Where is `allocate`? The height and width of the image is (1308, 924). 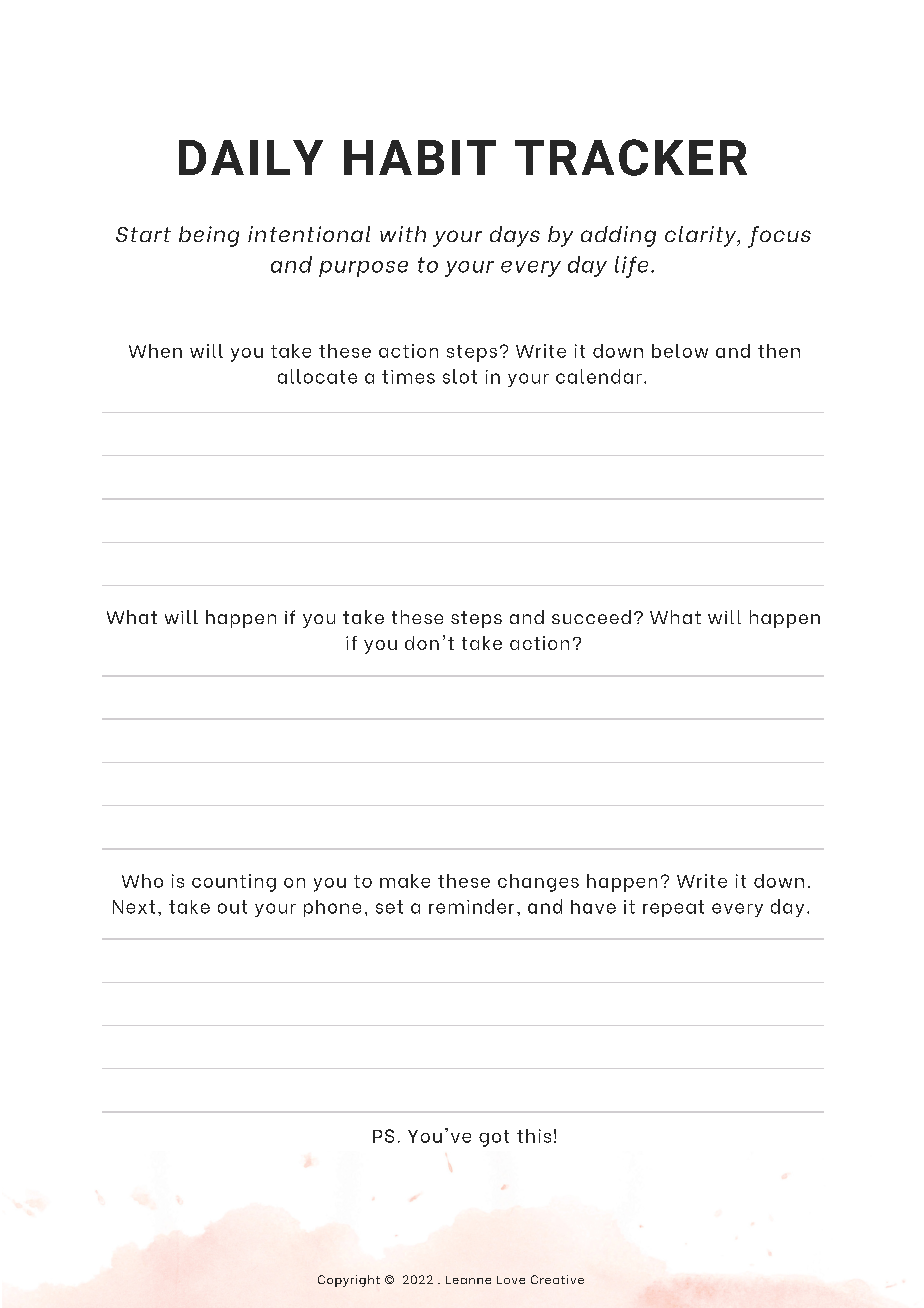 allocate is located at coordinates (317, 376).
